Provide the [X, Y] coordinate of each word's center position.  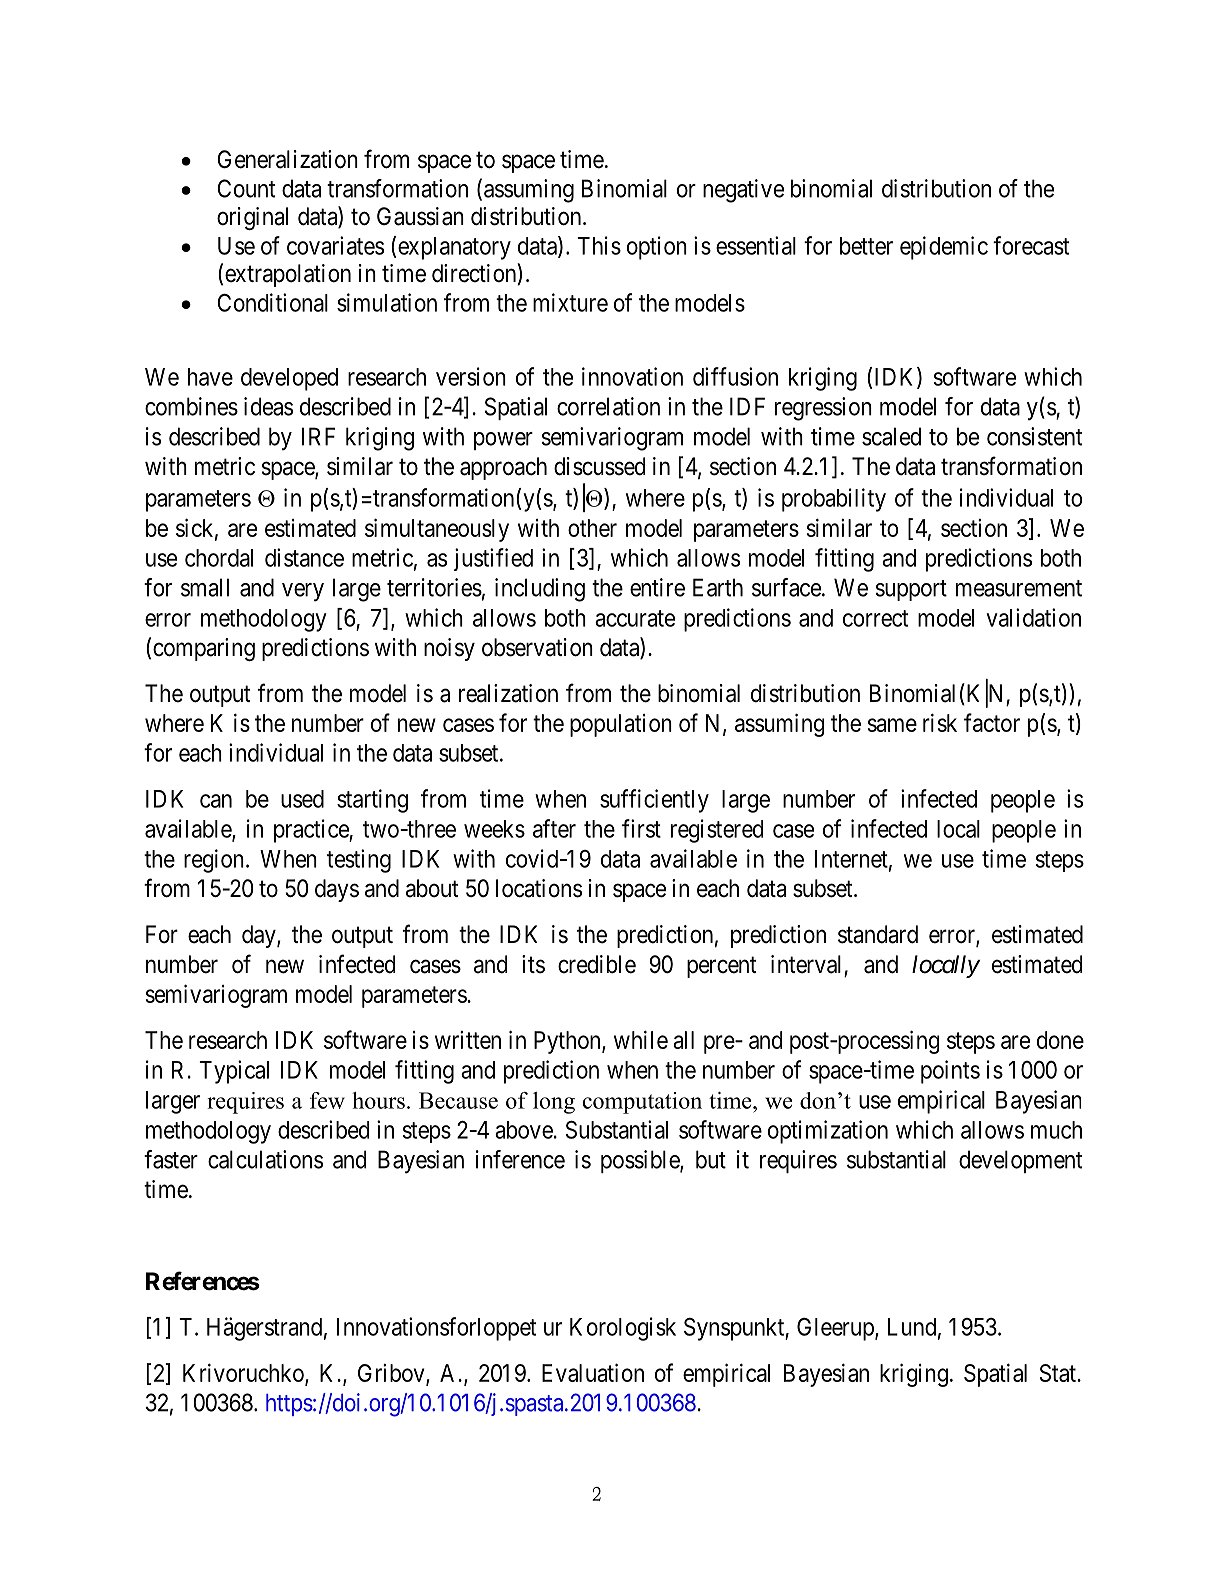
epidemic [944, 248]
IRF [318, 436]
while [641, 1039]
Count [246, 188]
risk [940, 722]
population [621, 725]
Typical [234, 1072]
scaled [891, 436]
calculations [265, 1159]
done [1060, 1040]
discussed [599, 466]
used [302, 799]
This [599, 245]
